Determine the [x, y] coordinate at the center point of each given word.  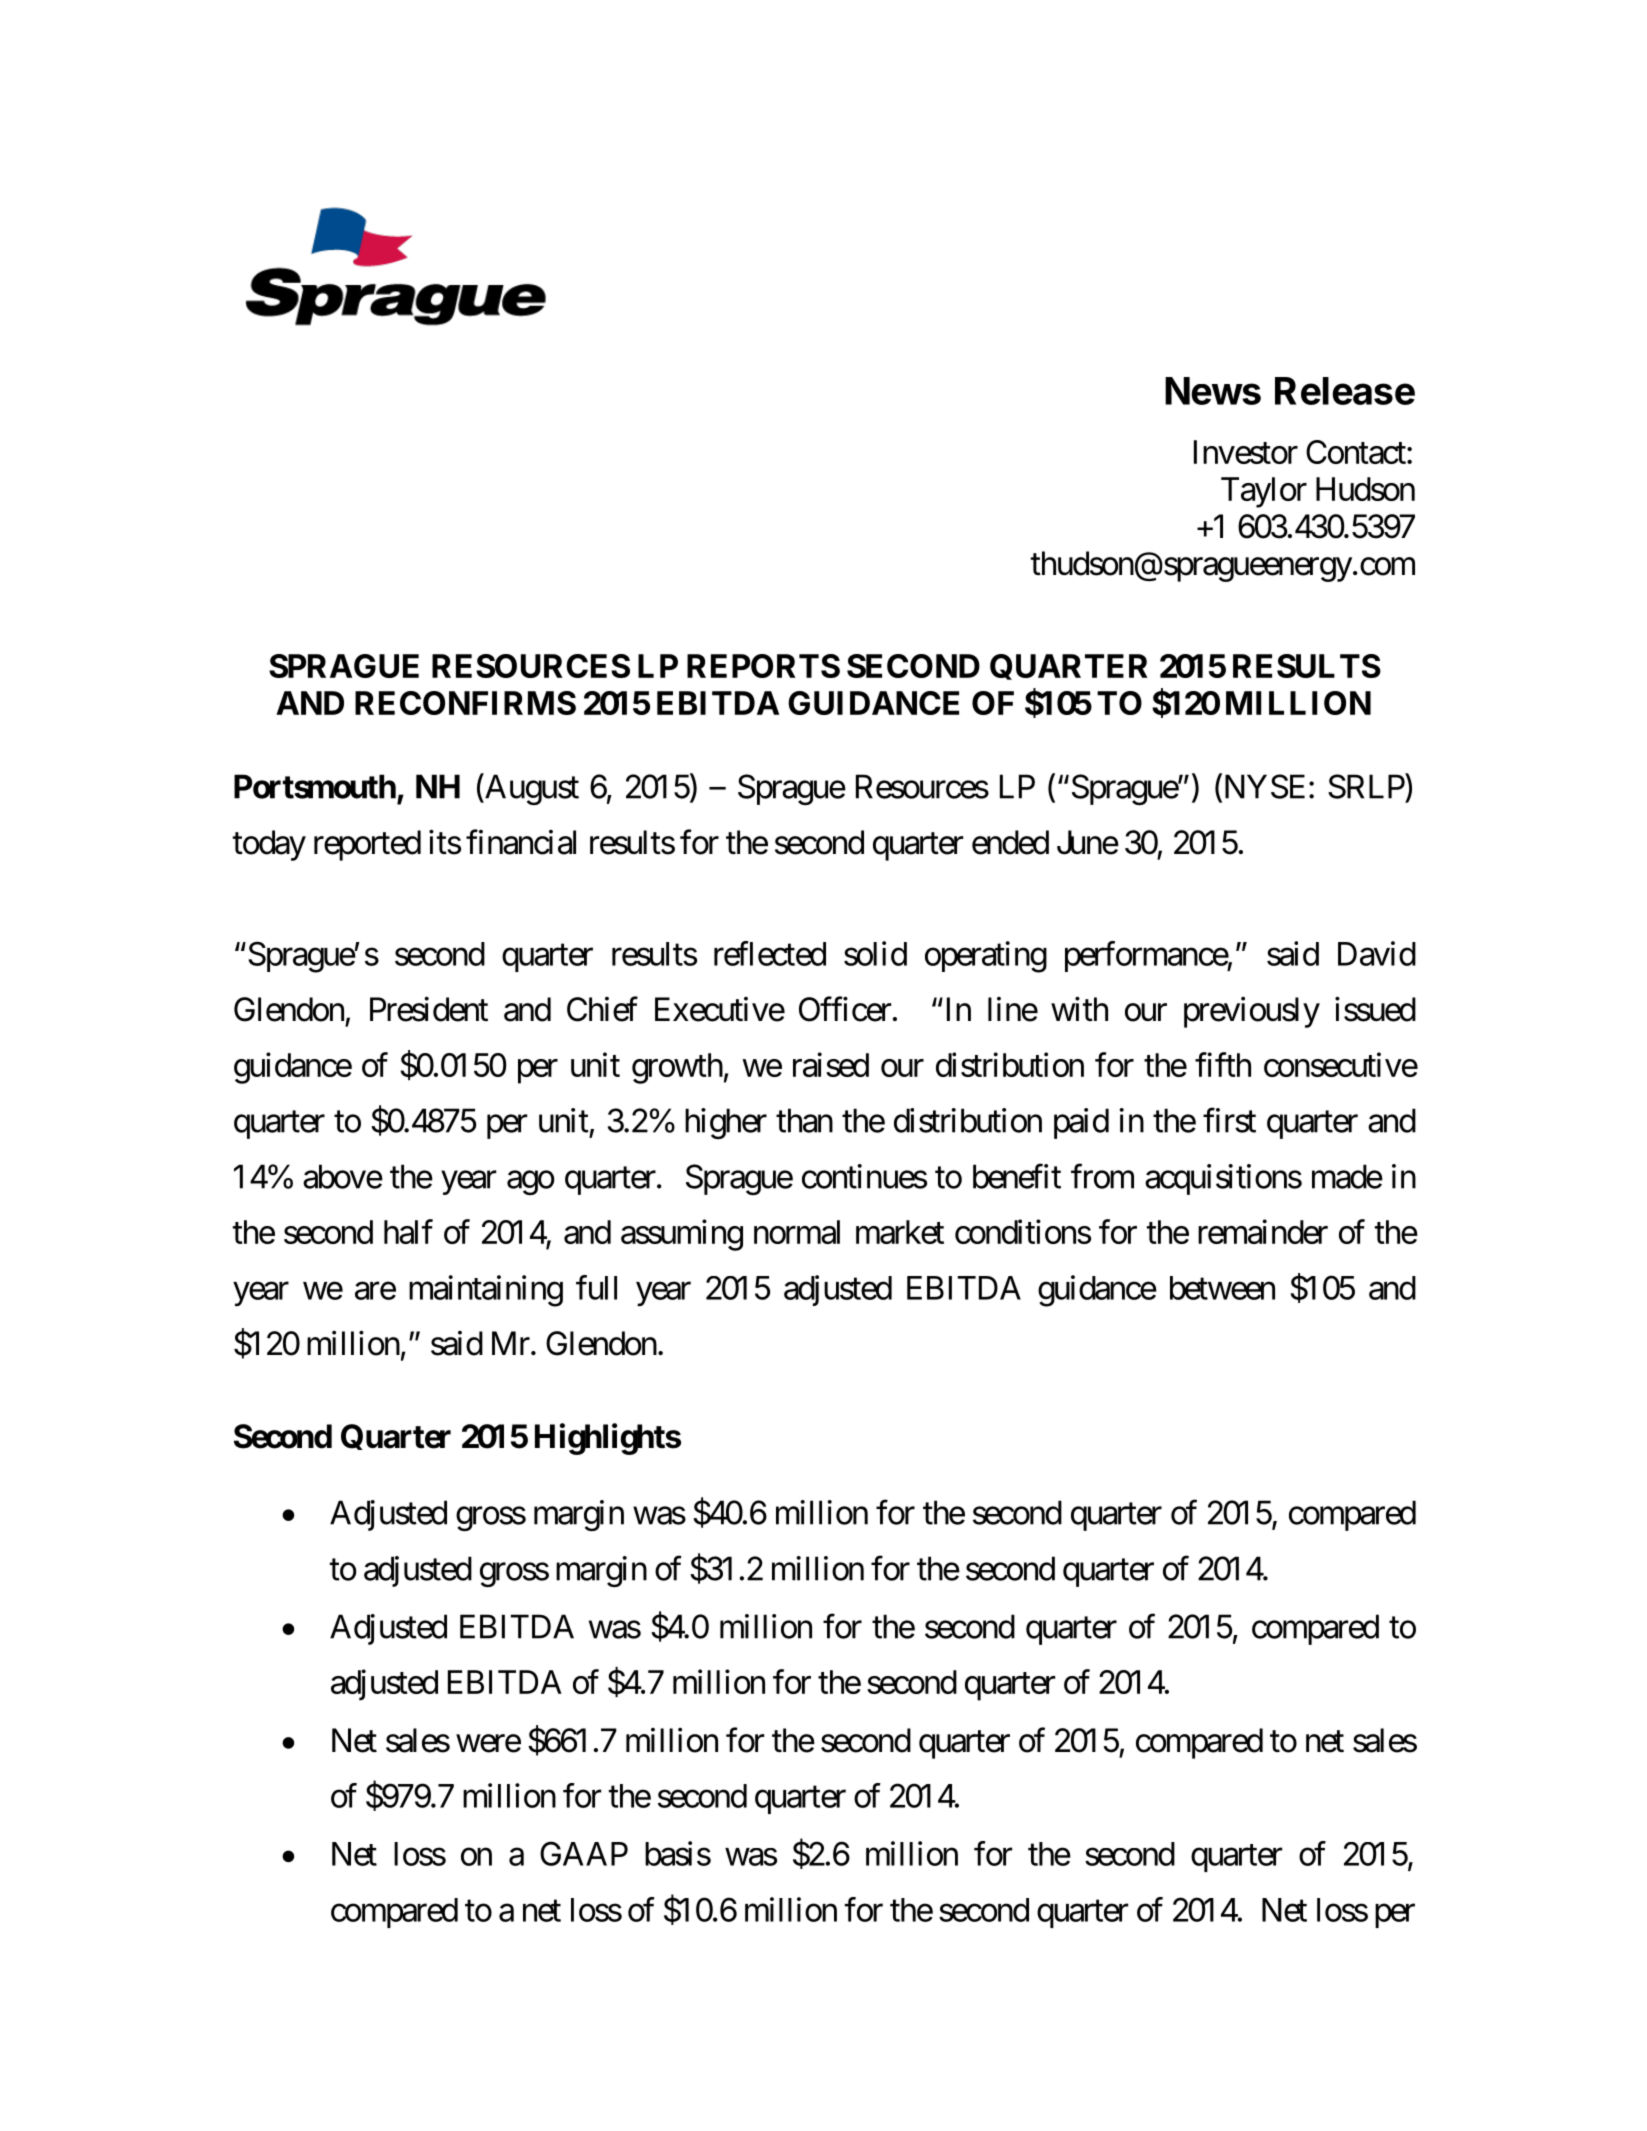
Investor [1246, 452]
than [804, 1120]
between [1222, 1288]
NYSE [1263, 787]
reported [367, 845]
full [596, 1287]
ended [1010, 842]
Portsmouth [315, 786]
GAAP [584, 1853]
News [1213, 391]
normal [797, 1232]
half [408, 1231]
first [1229, 1120]
